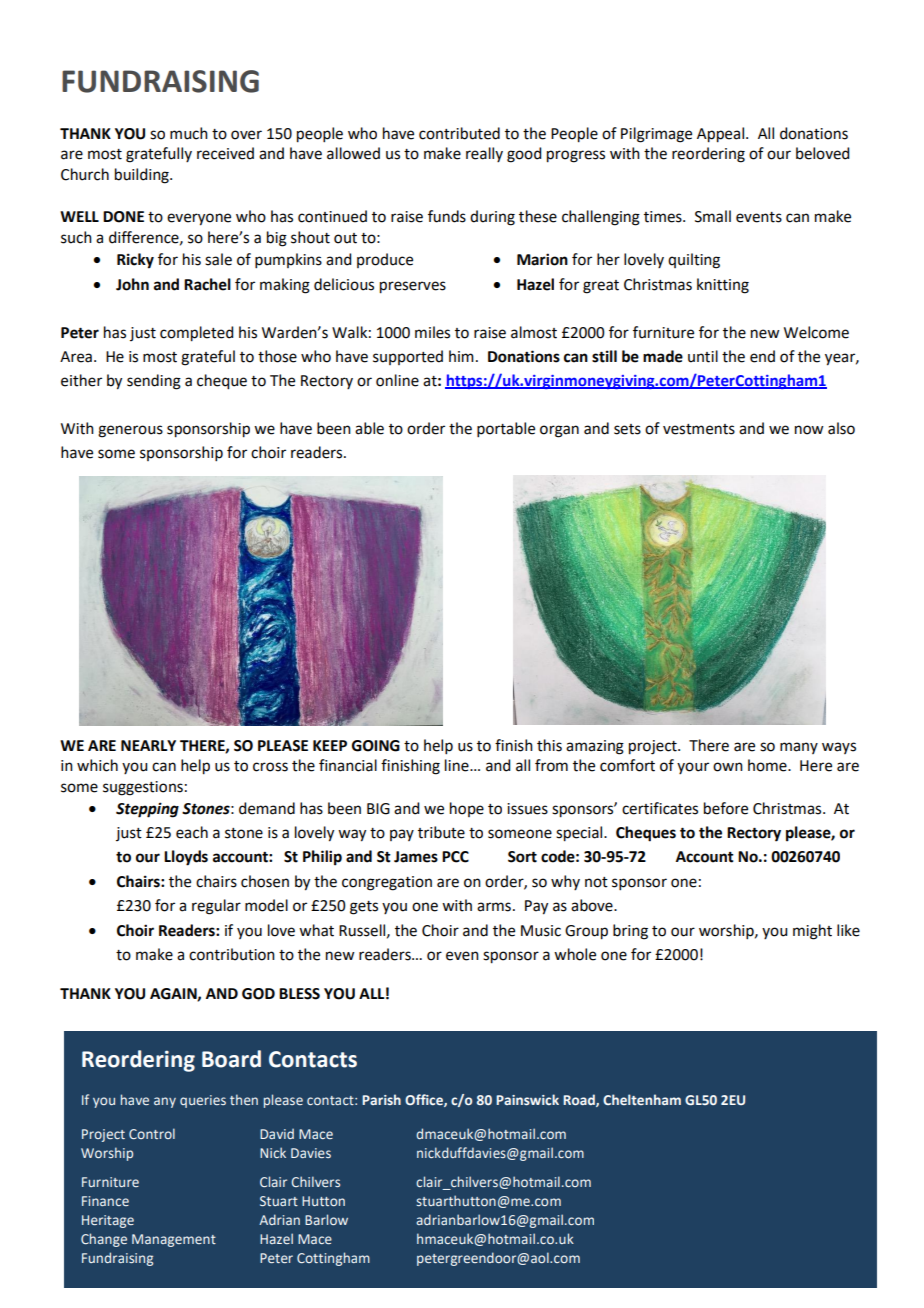 This screenshot has height=1308, width=924. What do you see at coordinates (809, 430) in the screenshot?
I see `now` at bounding box center [809, 430].
